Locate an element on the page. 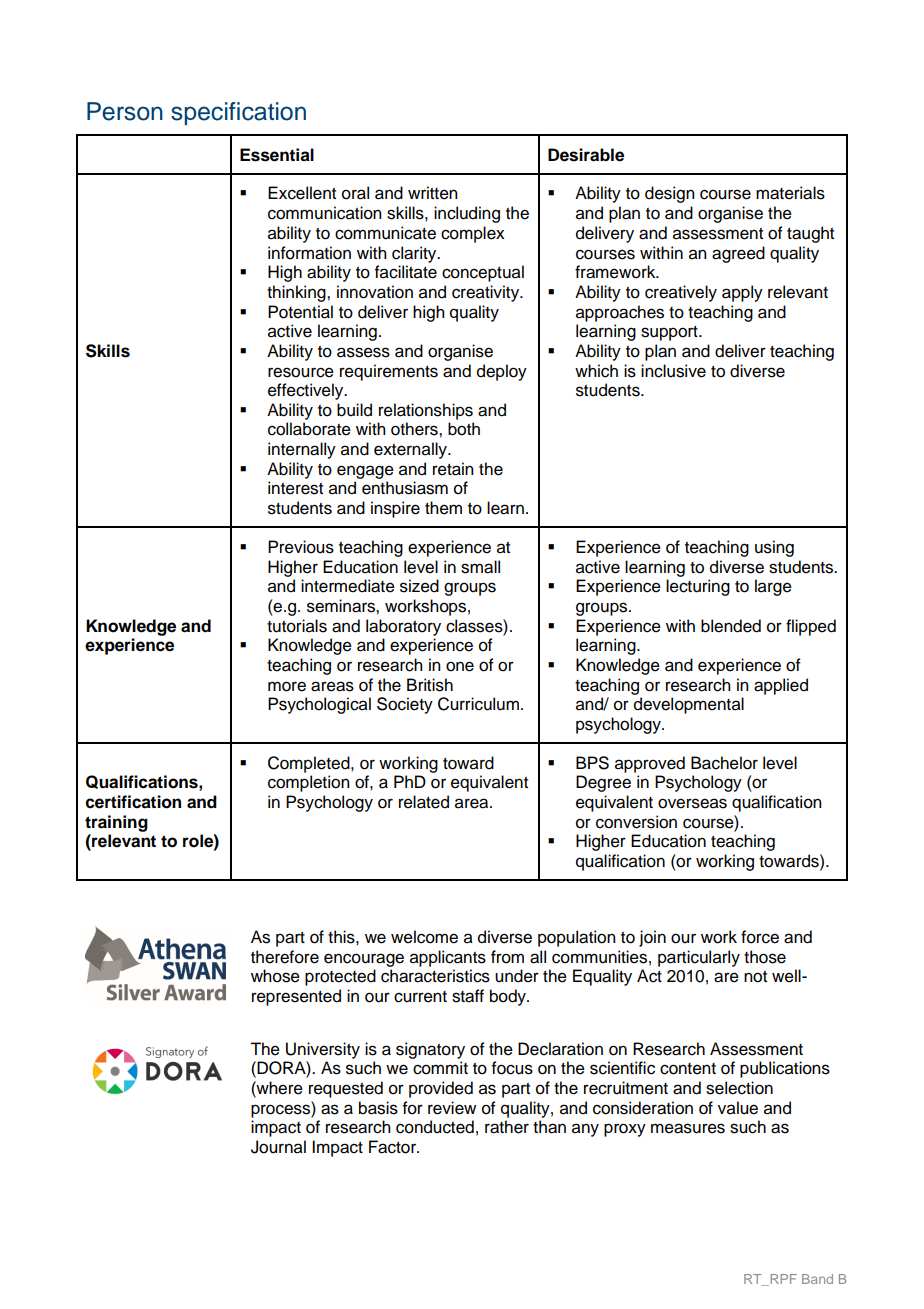 Image resolution: width=924 pixels, height=1309 pixels. Journal is located at coordinates (278, 1147).
